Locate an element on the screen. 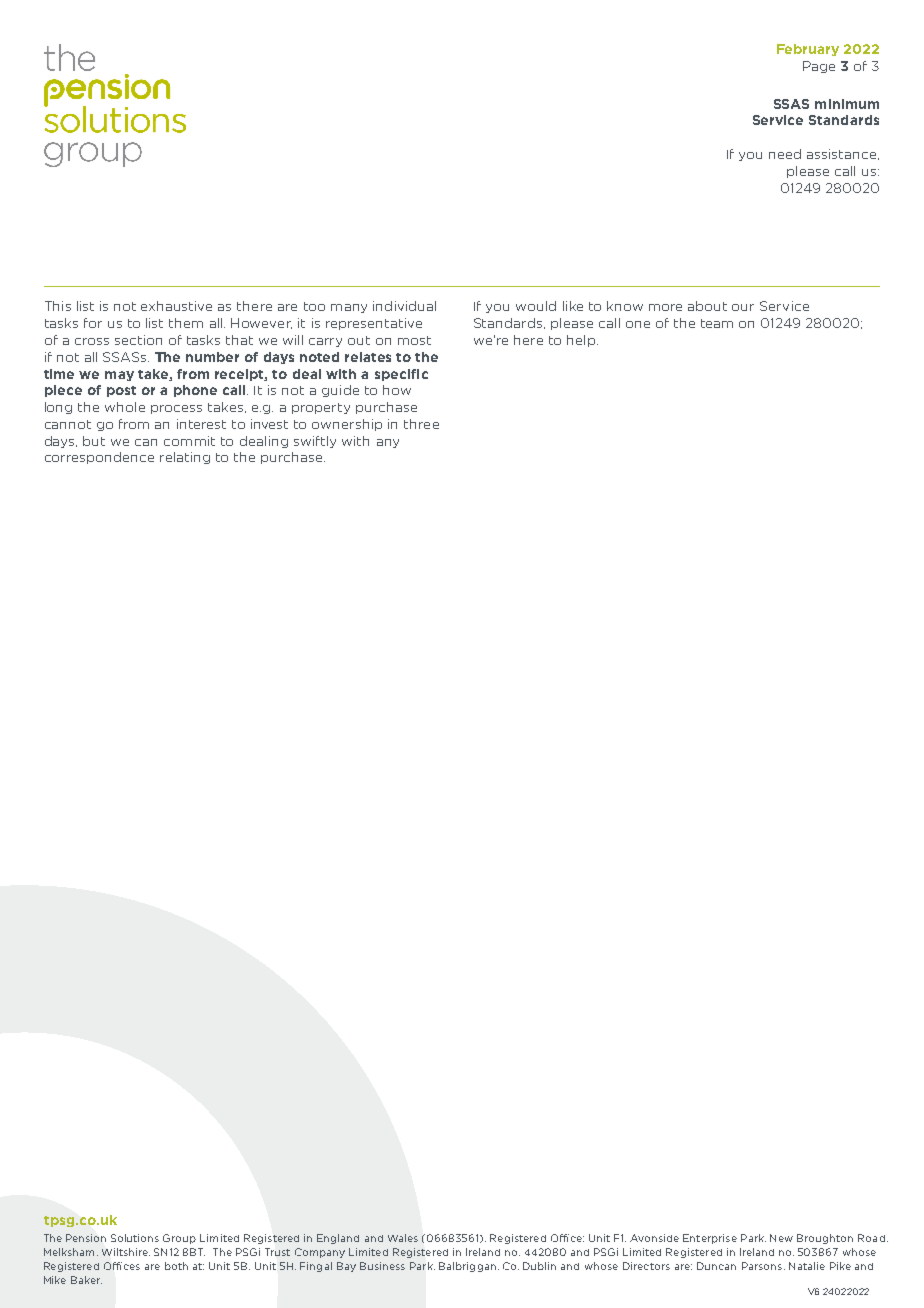 The width and height of the screenshot is (924, 1308). team is located at coordinates (717, 323).
